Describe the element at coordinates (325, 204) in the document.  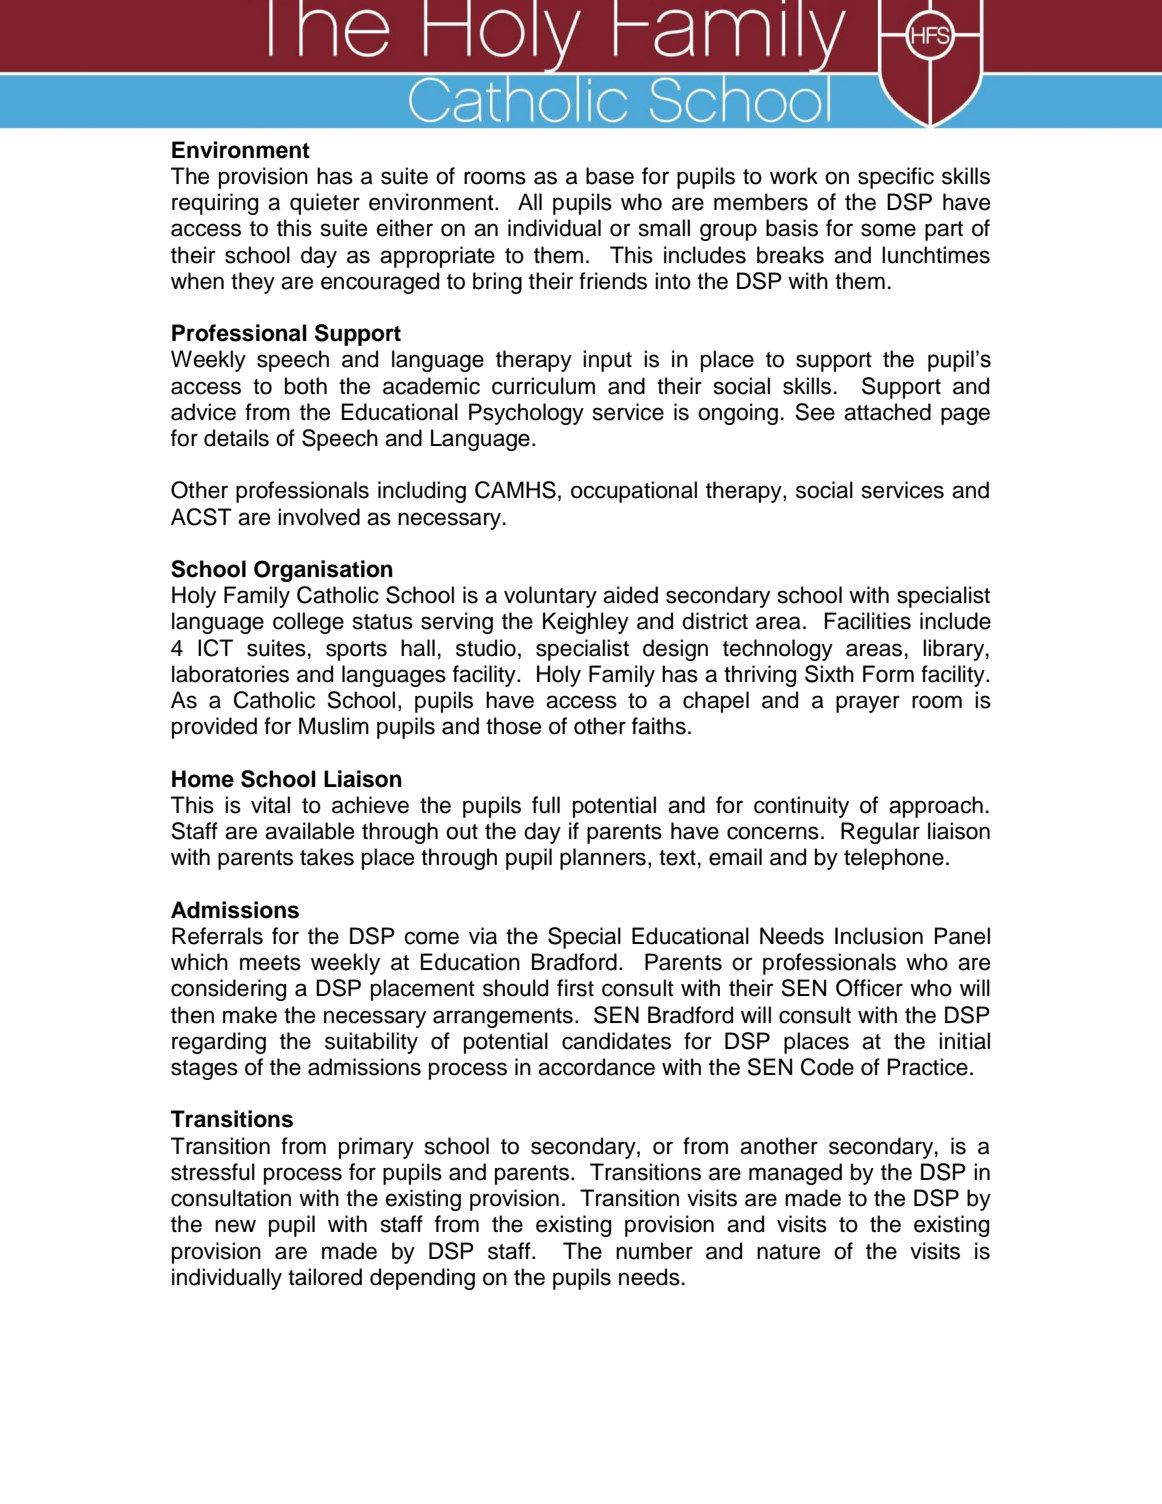
I see `quieter` at that location.
